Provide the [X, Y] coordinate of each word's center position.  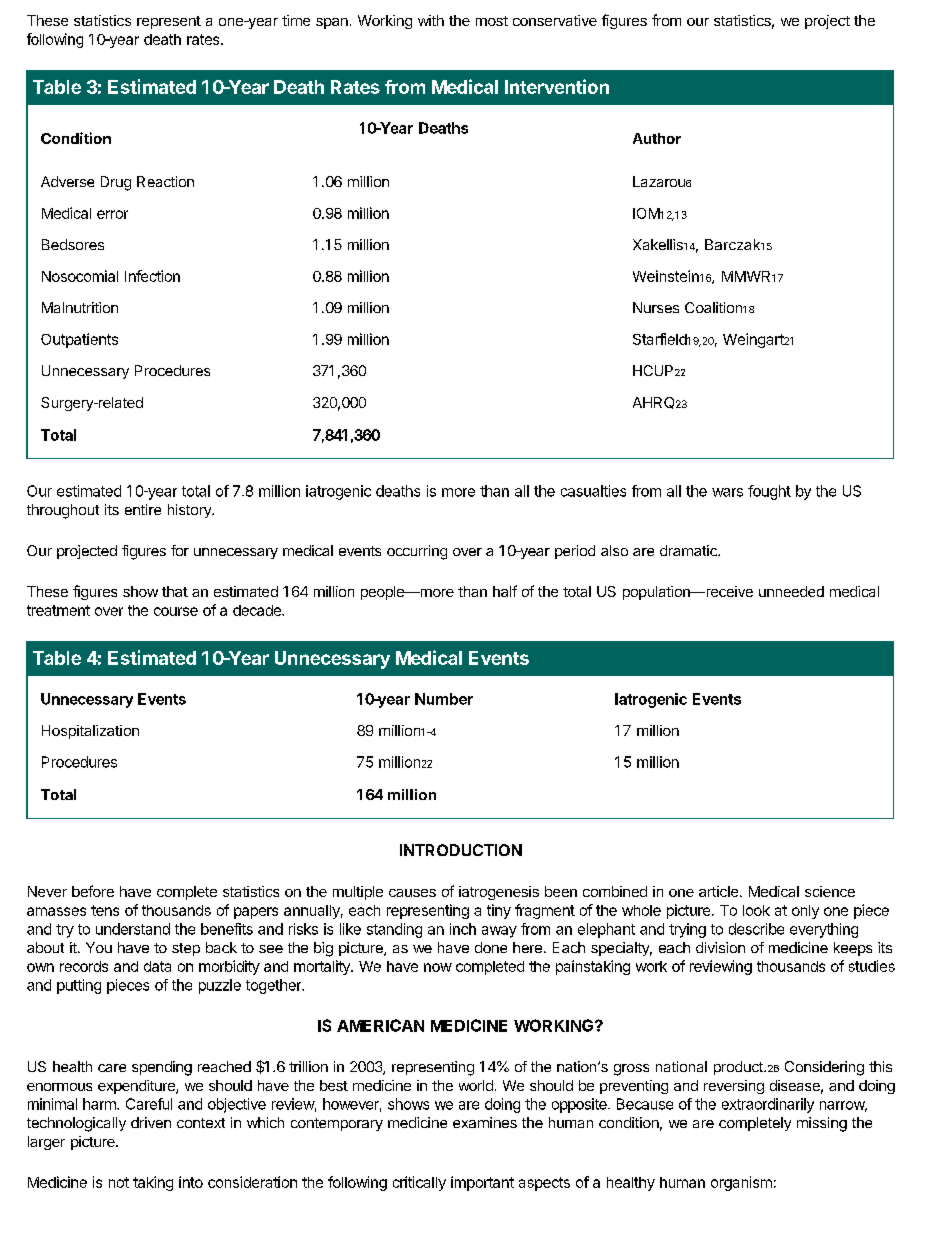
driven [151, 1122]
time [296, 20]
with [431, 20]
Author [657, 138]
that [175, 591]
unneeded [791, 591]
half [505, 591]
